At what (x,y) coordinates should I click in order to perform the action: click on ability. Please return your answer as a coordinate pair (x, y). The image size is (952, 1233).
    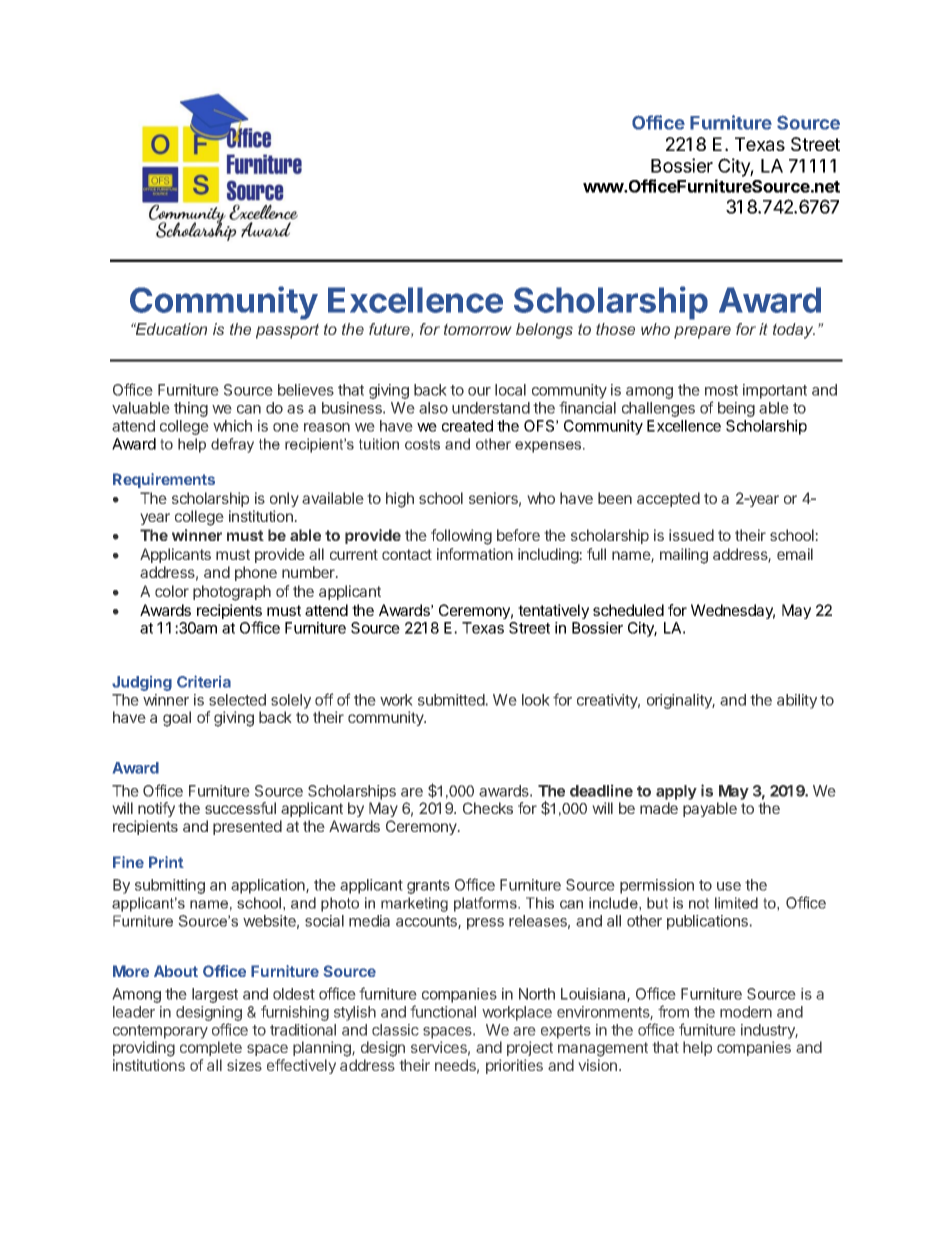
    Looking at the image, I should click on (797, 701).
